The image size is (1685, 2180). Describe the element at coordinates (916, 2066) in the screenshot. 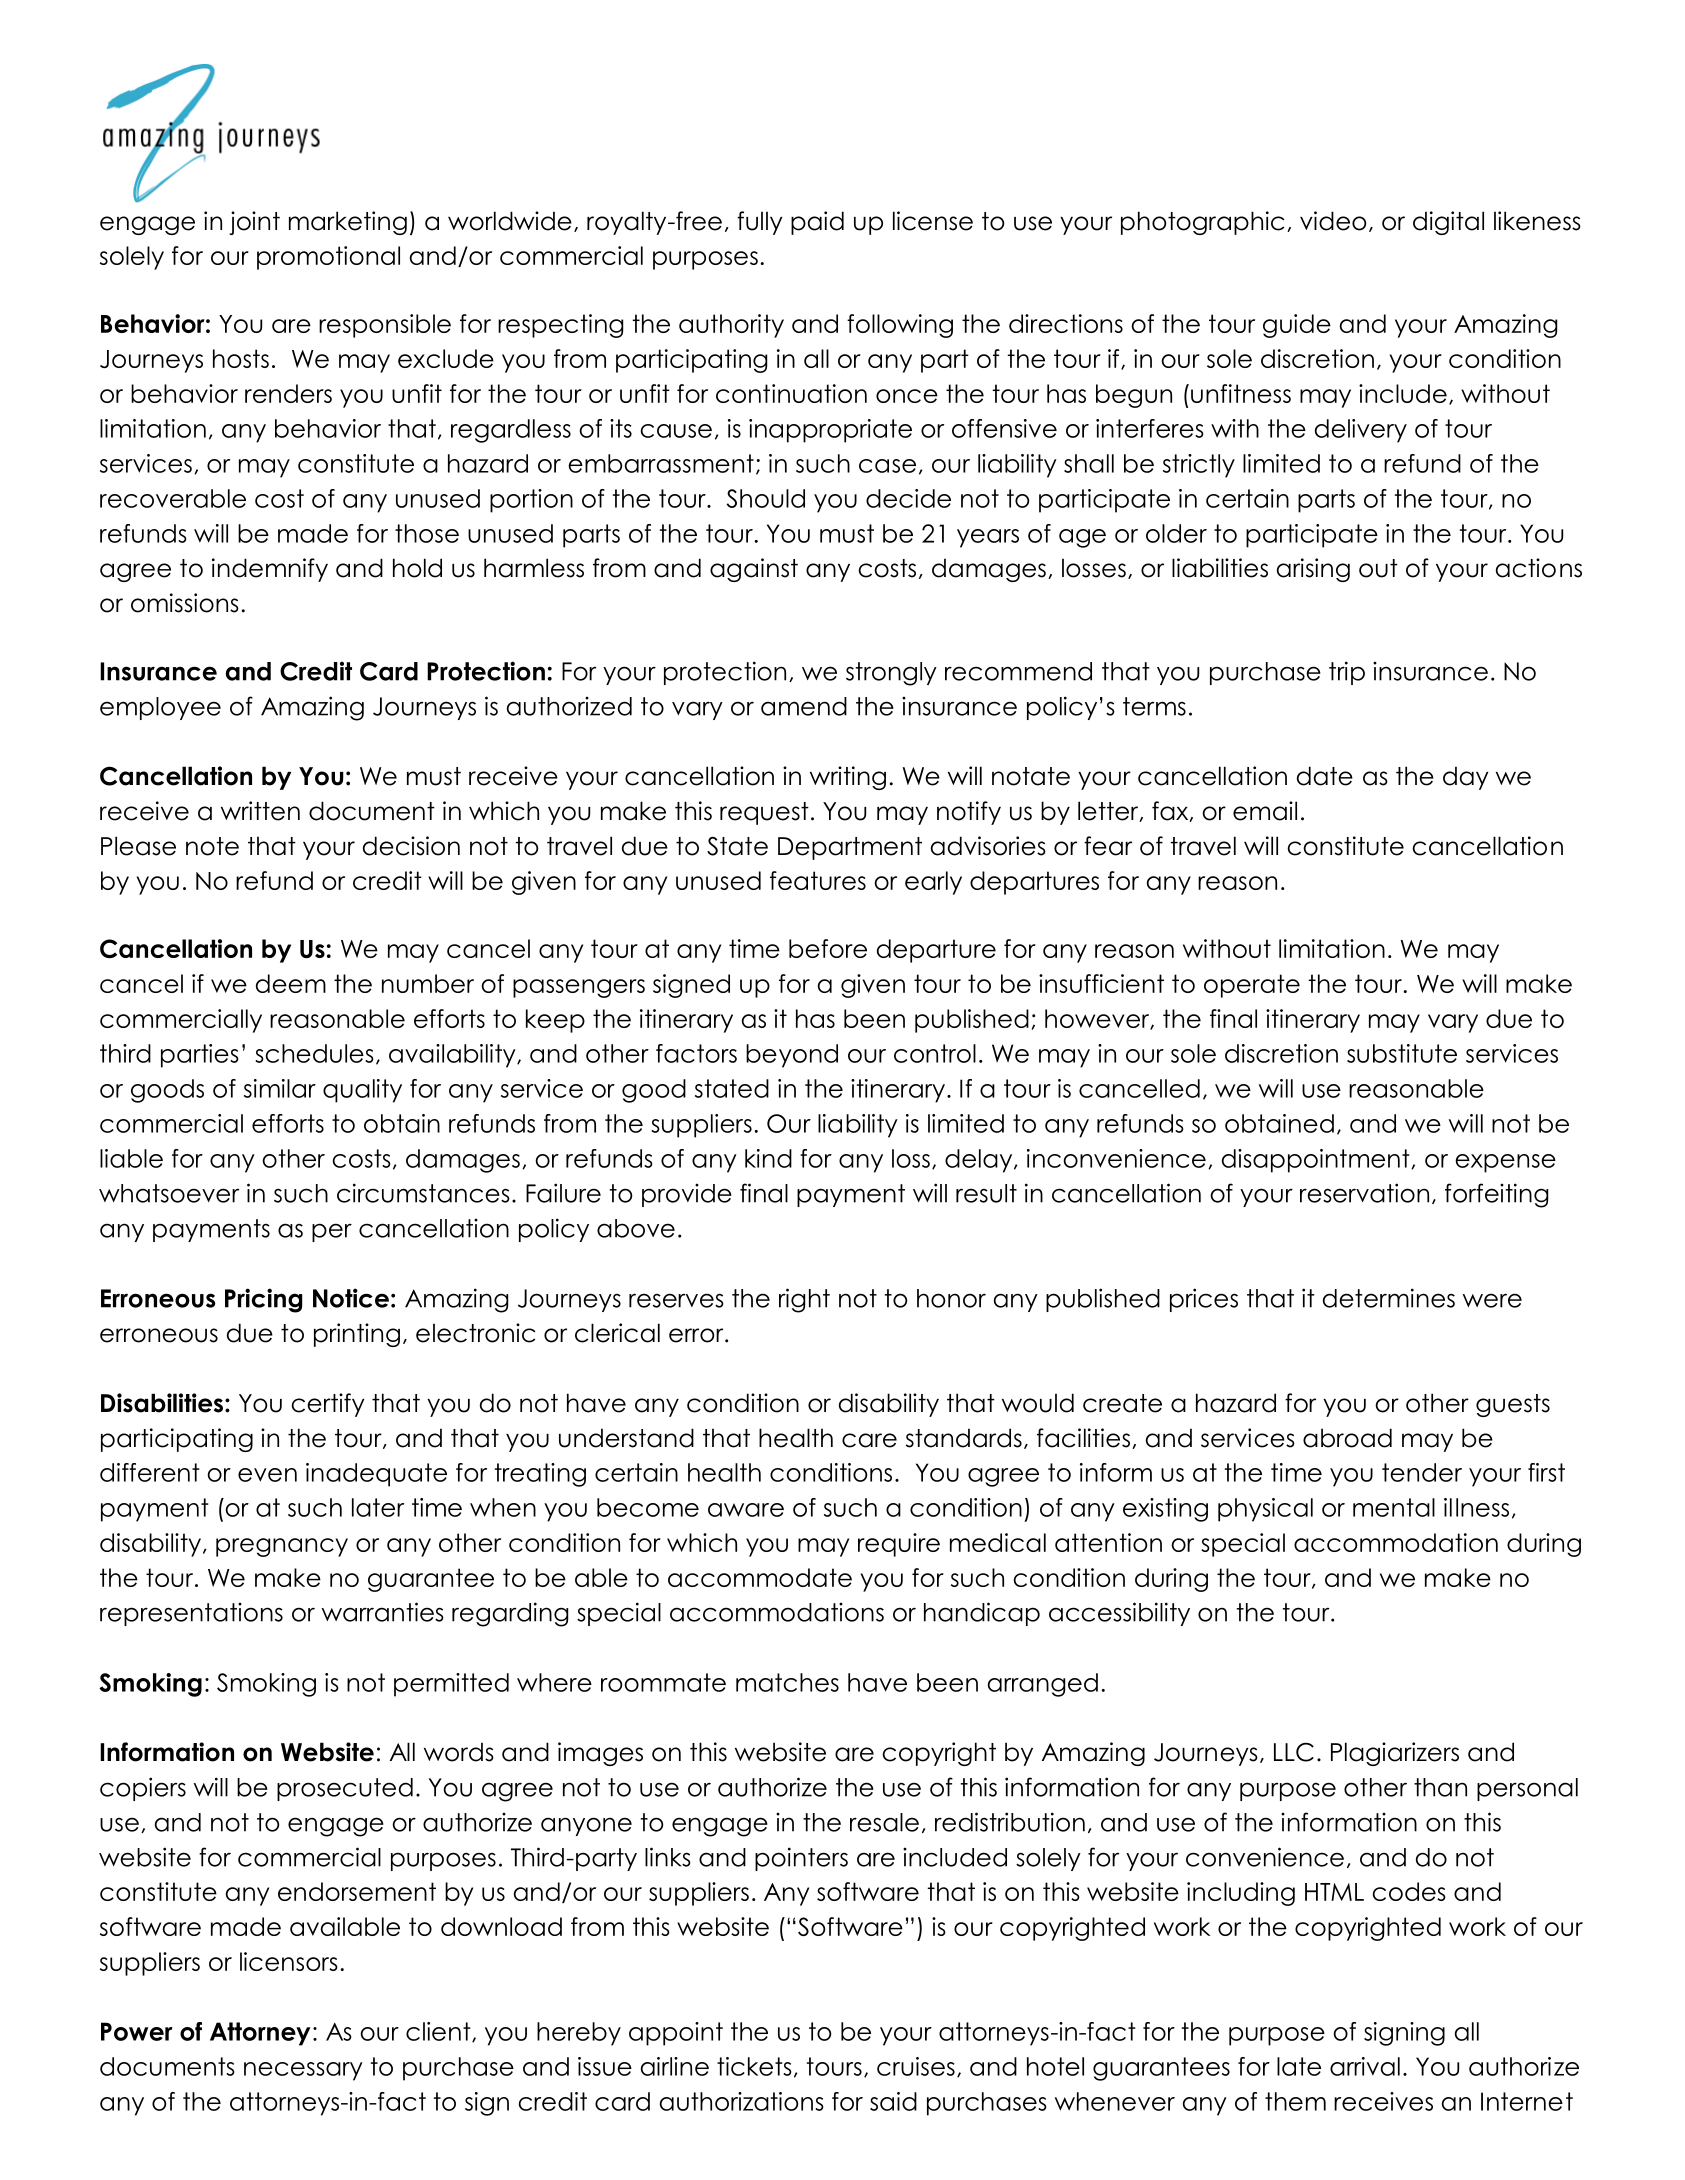

I see `cruises` at that location.
